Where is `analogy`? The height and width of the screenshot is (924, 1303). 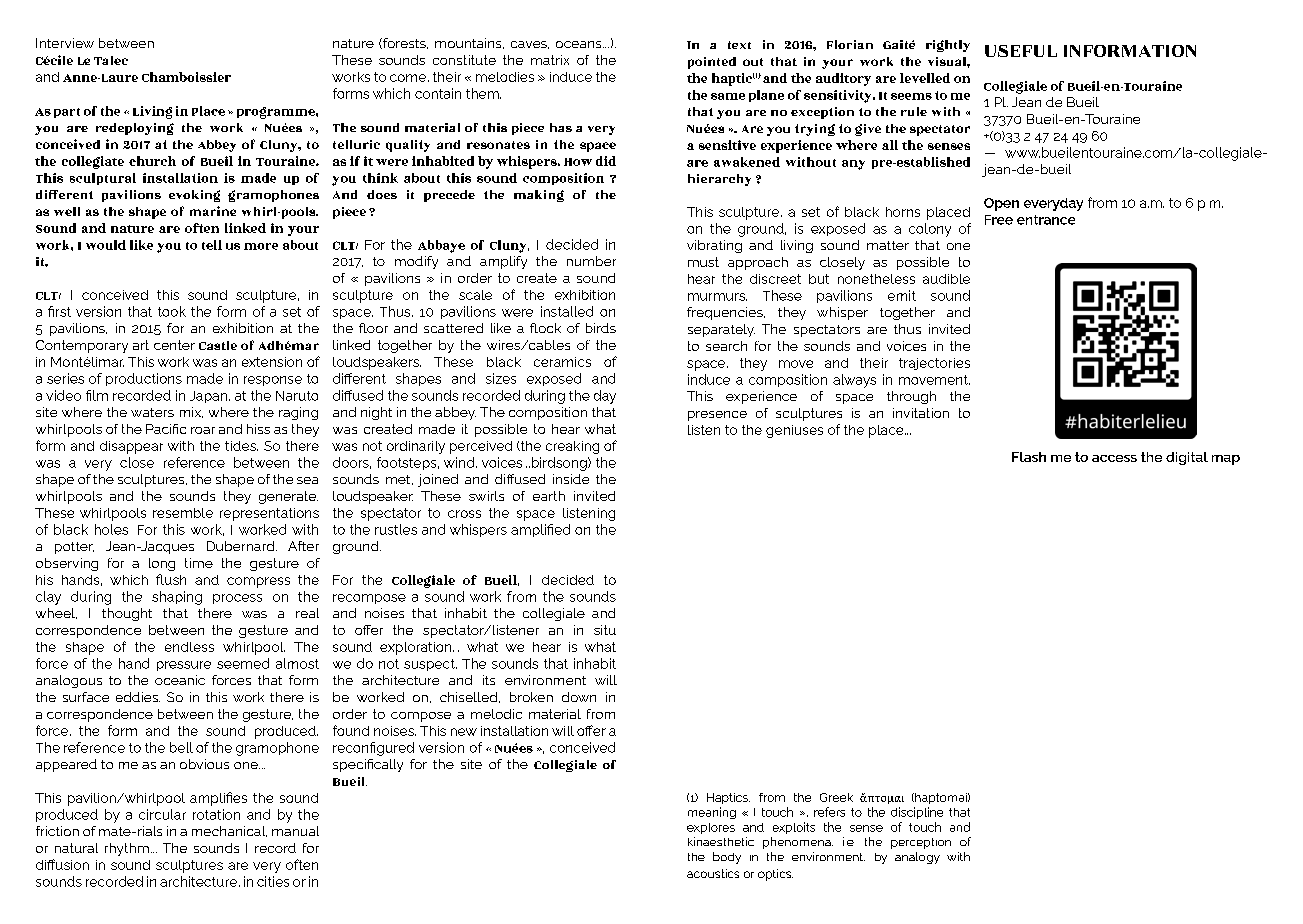 analogy is located at coordinates (917, 858).
